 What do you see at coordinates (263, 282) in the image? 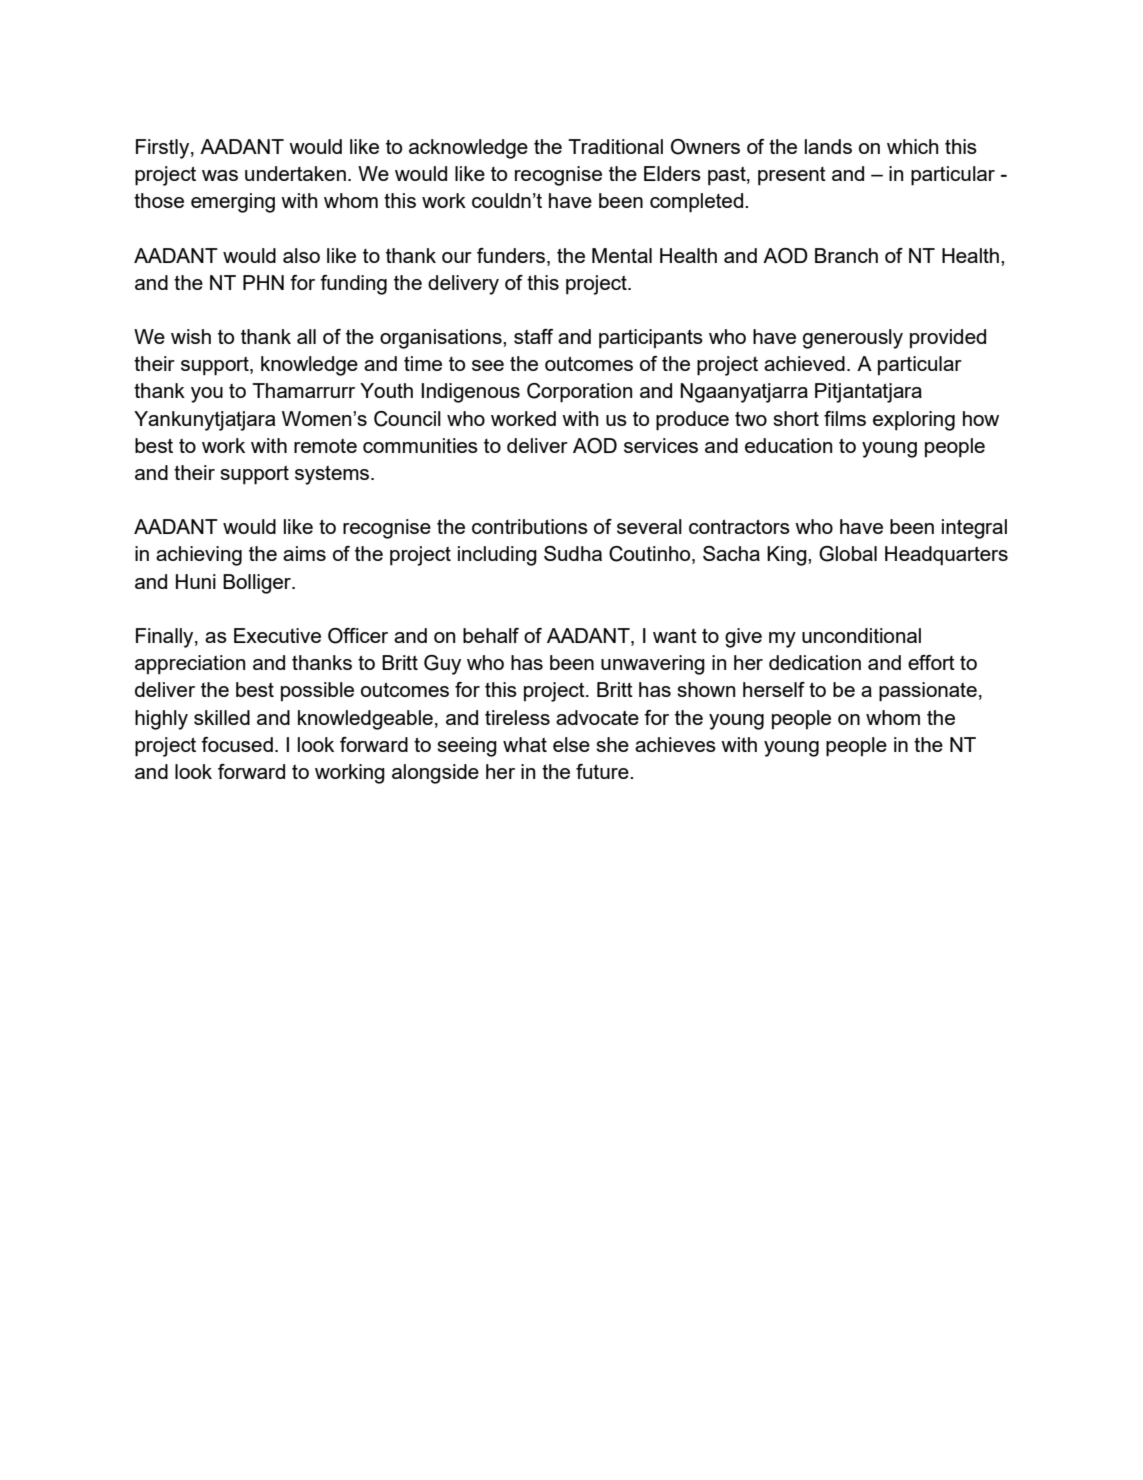
I see `PHN` at bounding box center [263, 282].
